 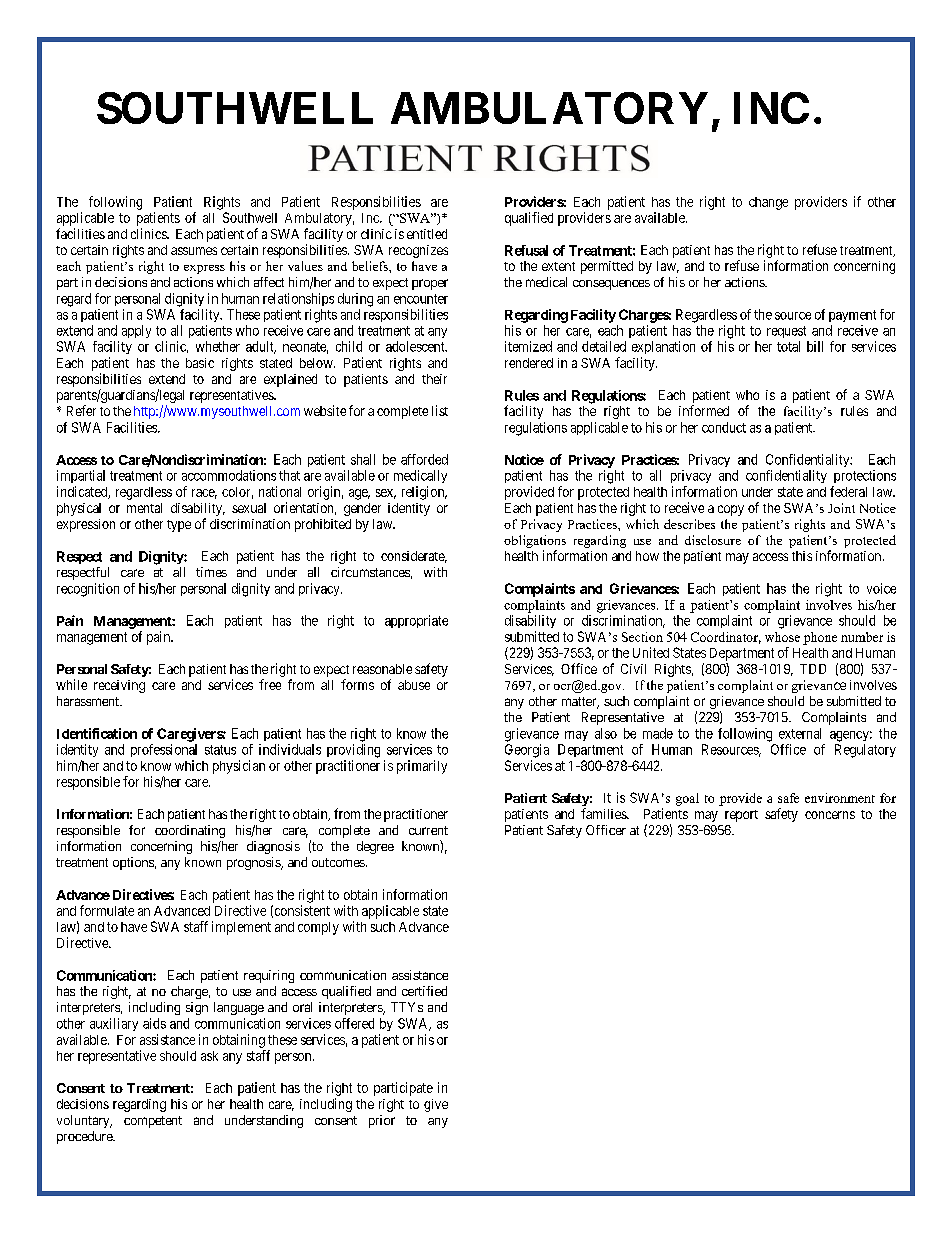 What do you see at coordinates (190, 831) in the document?
I see `coordinating` at bounding box center [190, 831].
